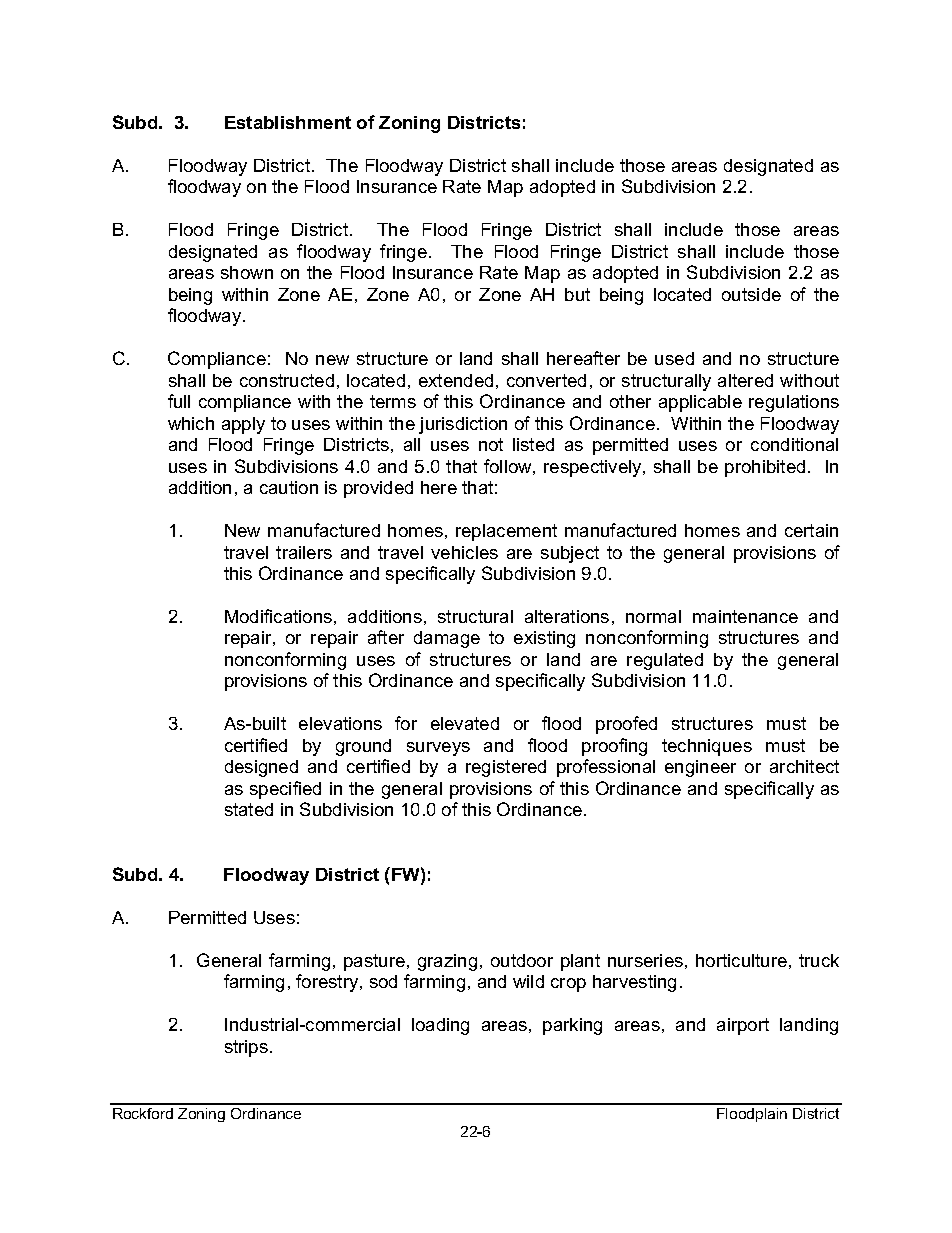 The height and width of the screenshot is (1233, 952). What do you see at coordinates (261, 768) in the screenshot?
I see `designed` at bounding box center [261, 768].
